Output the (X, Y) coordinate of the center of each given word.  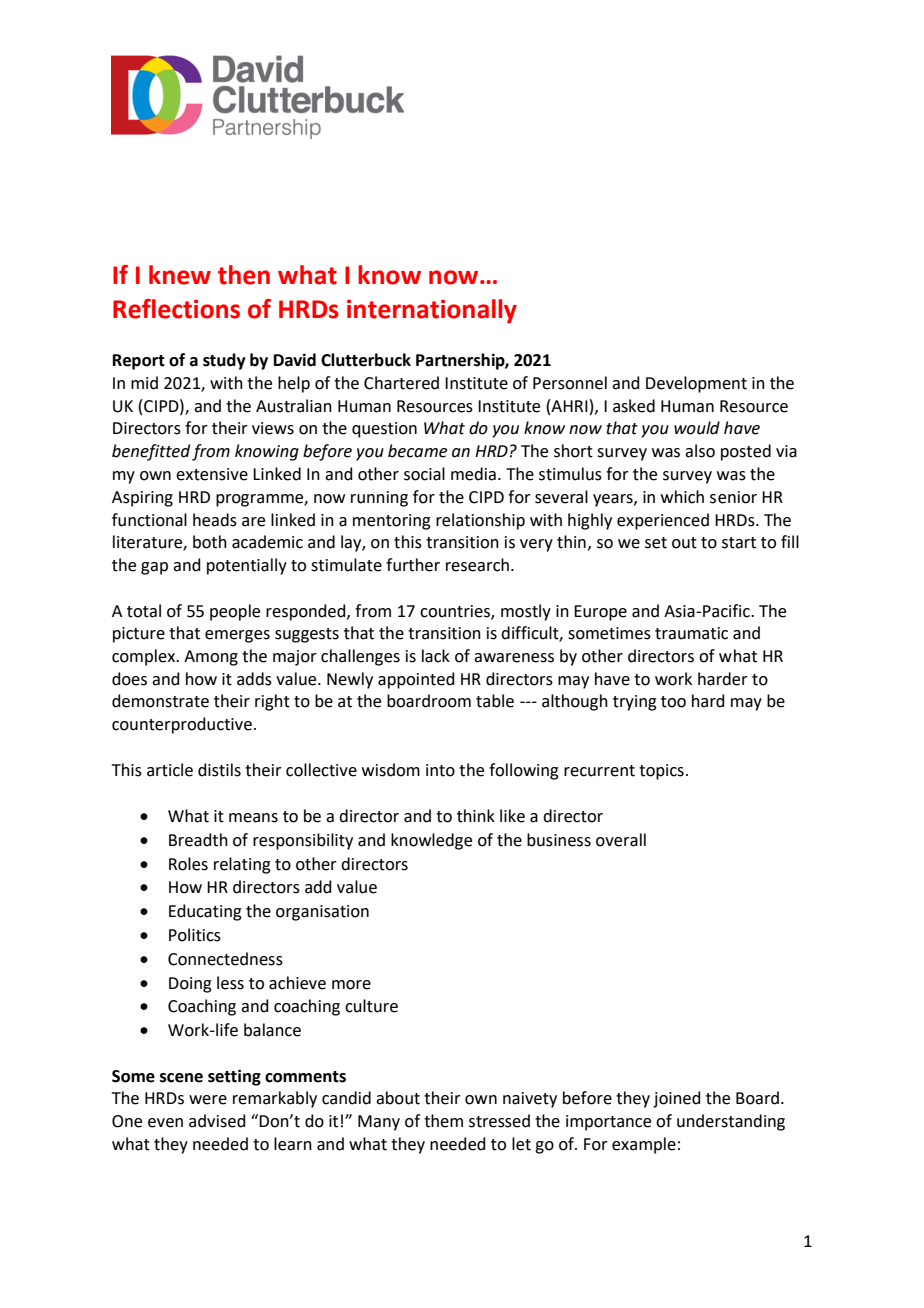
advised (217, 1121)
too (673, 702)
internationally (432, 311)
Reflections (176, 309)
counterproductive (182, 725)
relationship (480, 521)
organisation (322, 913)
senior (733, 497)
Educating (205, 912)
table (495, 701)
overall (621, 840)
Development (696, 384)
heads (215, 520)
